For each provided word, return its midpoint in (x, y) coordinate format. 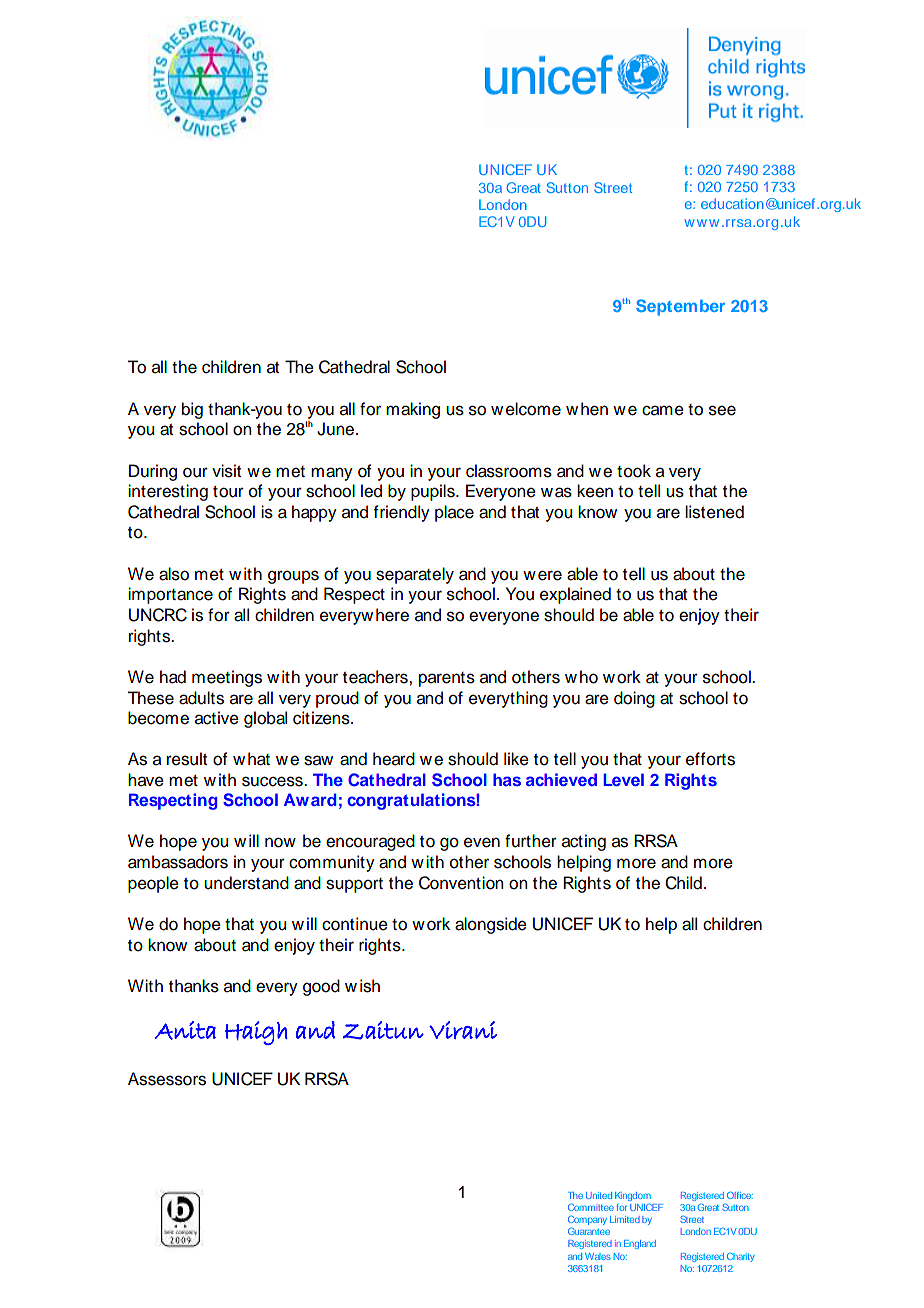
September (680, 307)
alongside (491, 925)
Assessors (167, 1079)
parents (447, 679)
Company (587, 1220)
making (413, 410)
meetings (227, 678)
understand (246, 883)
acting (584, 842)
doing (634, 699)
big (192, 410)
